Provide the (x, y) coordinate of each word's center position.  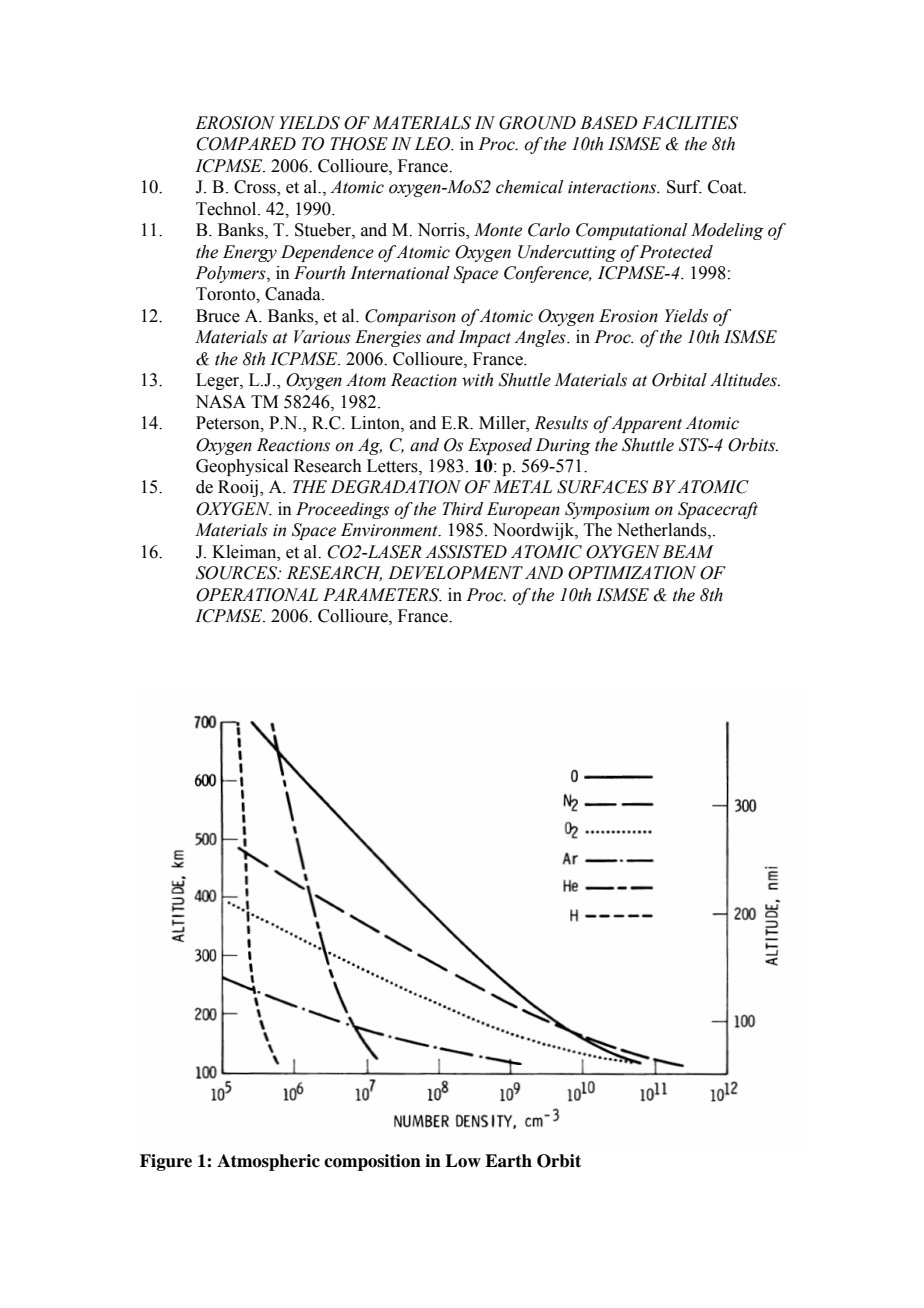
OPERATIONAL (257, 595)
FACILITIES (690, 123)
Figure (166, 1162)
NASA (220, 402)
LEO (433, 144)
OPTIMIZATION (632, 573)
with (477, 380)
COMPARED (246, 144)
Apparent (646, 424)
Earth (508, 1161)
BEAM (688, 551)
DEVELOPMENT (455, 573)
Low (463, 1161)
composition (372, 1162)
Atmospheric (268, 1162)
